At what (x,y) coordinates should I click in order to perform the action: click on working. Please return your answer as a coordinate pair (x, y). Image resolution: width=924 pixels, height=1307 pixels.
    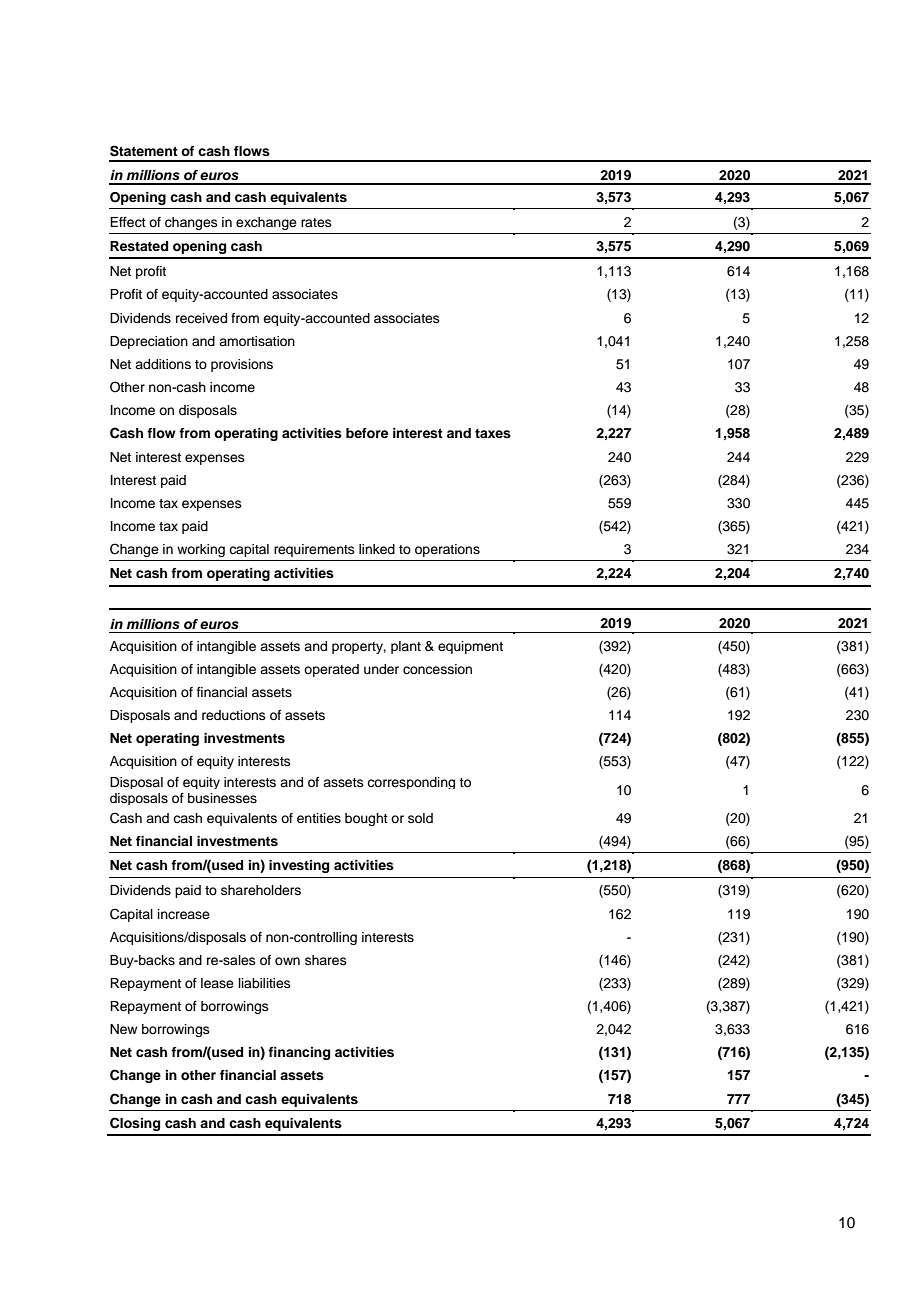
    Looking at the image, I should click on (201, 550).
